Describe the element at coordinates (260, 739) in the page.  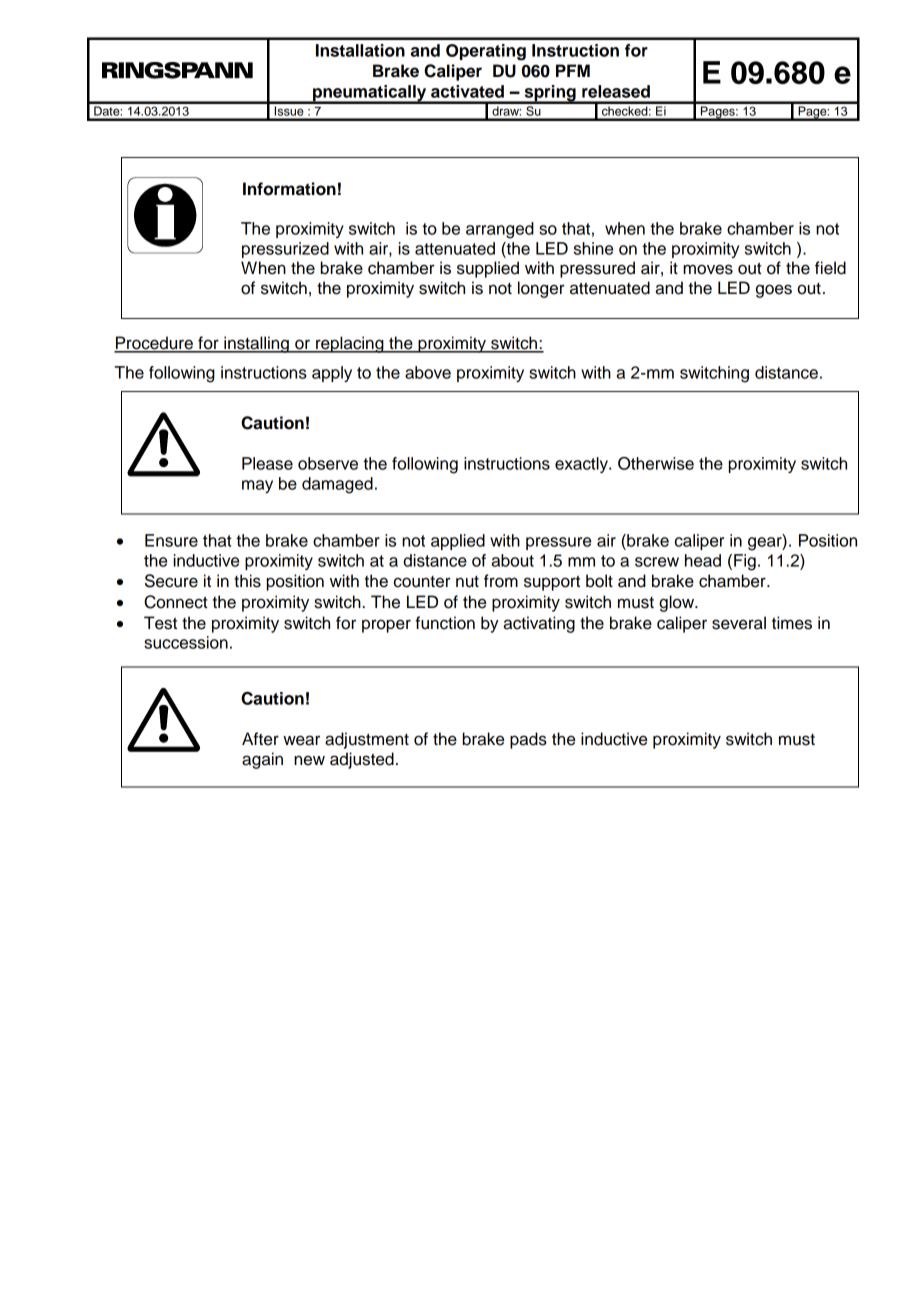
I see `After` at that location.
